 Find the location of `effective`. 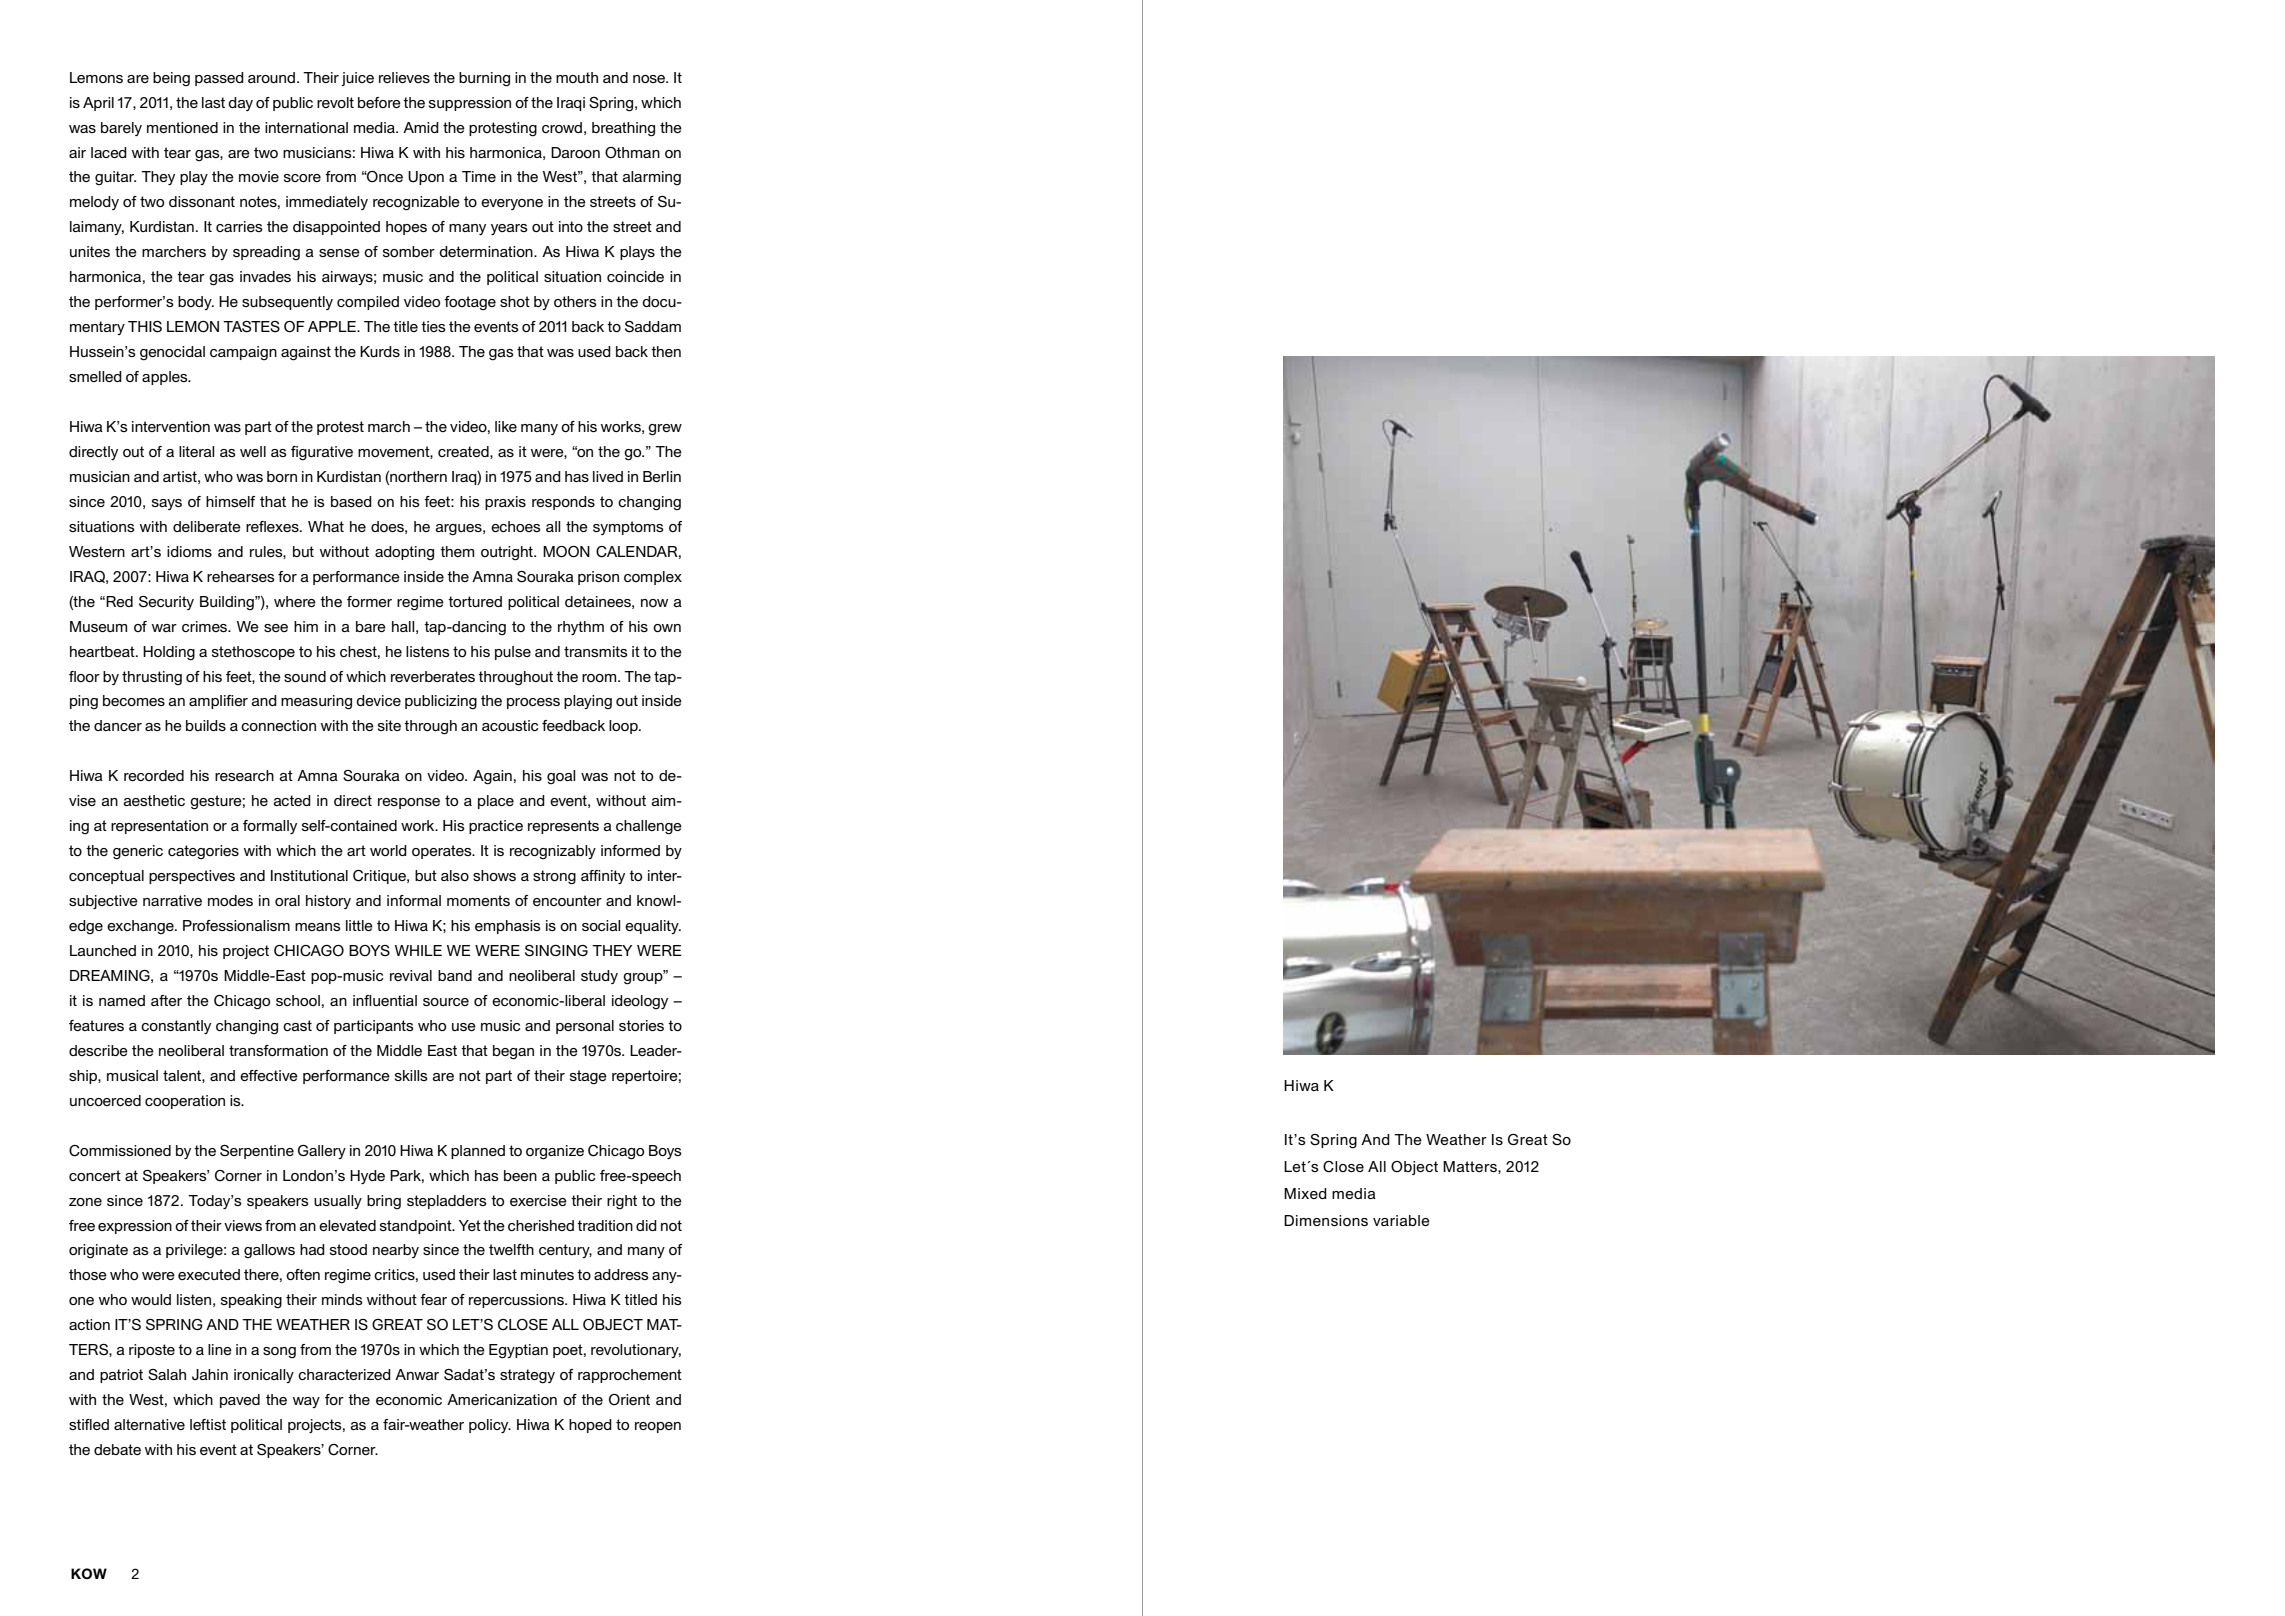

effective is located at coordinates (269, 1075).
